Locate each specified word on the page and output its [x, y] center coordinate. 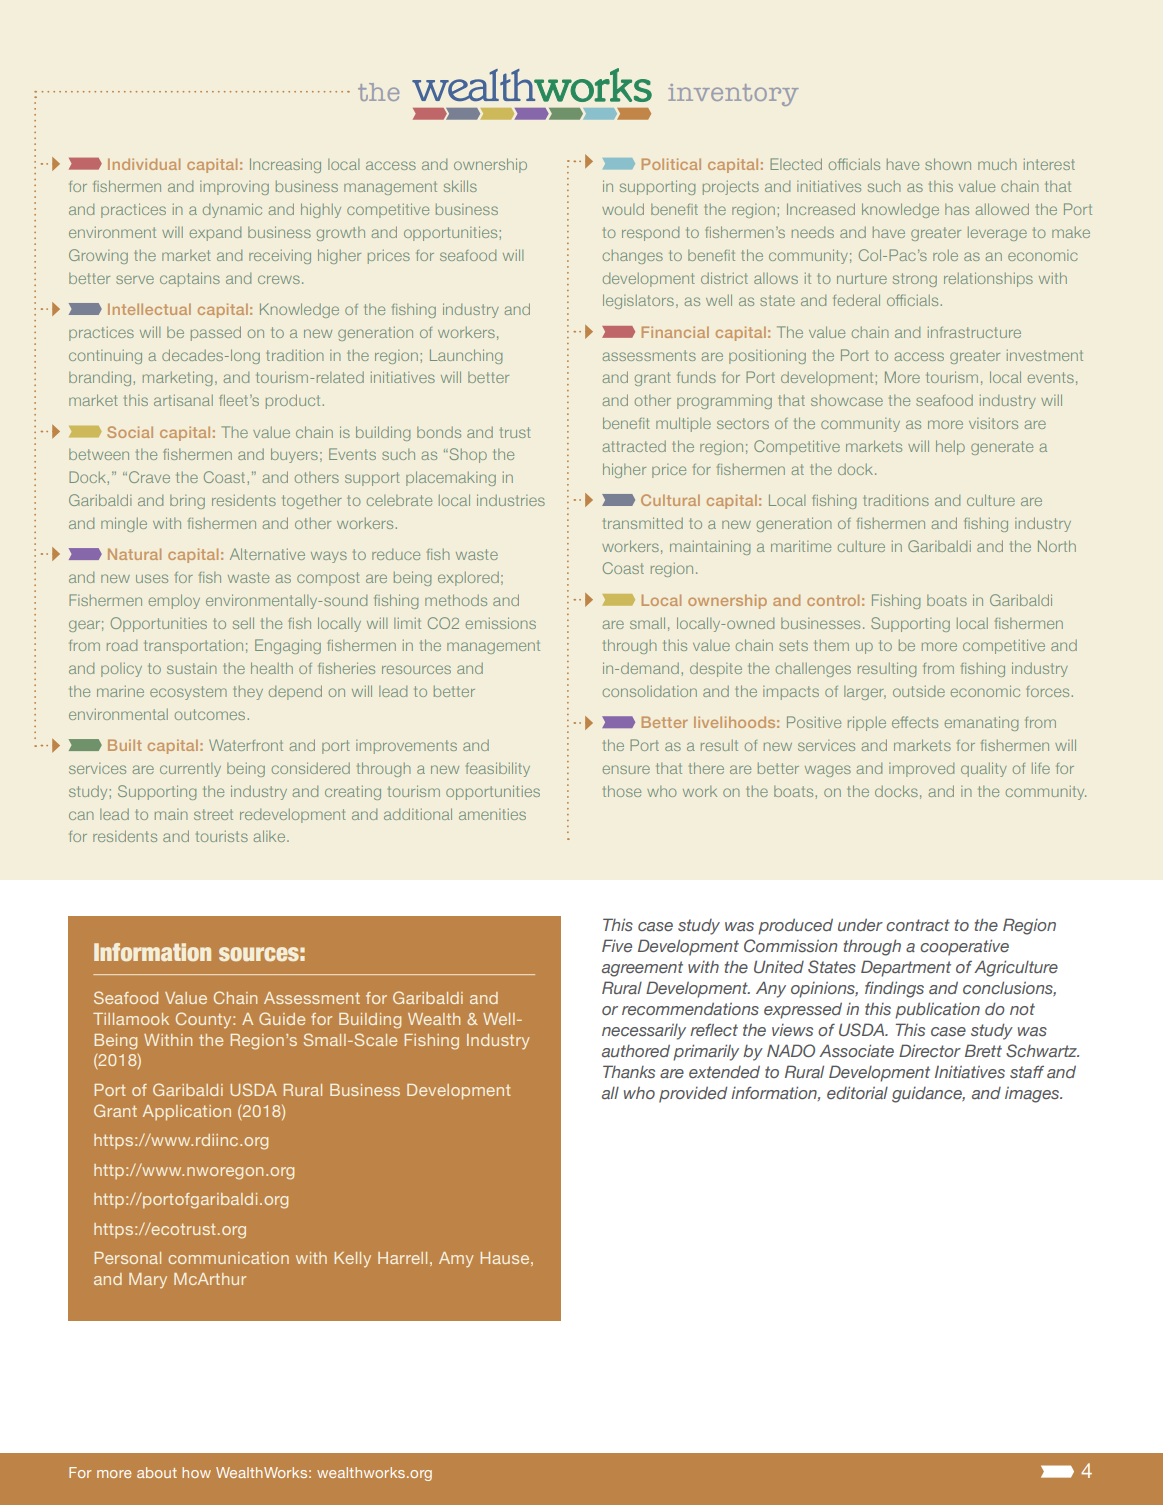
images [1033, 1095]
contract [918, 925]
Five [617, 945]
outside [919, 691]
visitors [993, 423]
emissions [501, 623]
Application [187, 1112]
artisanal [183, 400]
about [157, 1472]
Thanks [629, 1071]
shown [948, 164]
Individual [144, 164]
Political [671, 164]
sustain [192, 668]
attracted [634, 446]
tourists [222, 836]
